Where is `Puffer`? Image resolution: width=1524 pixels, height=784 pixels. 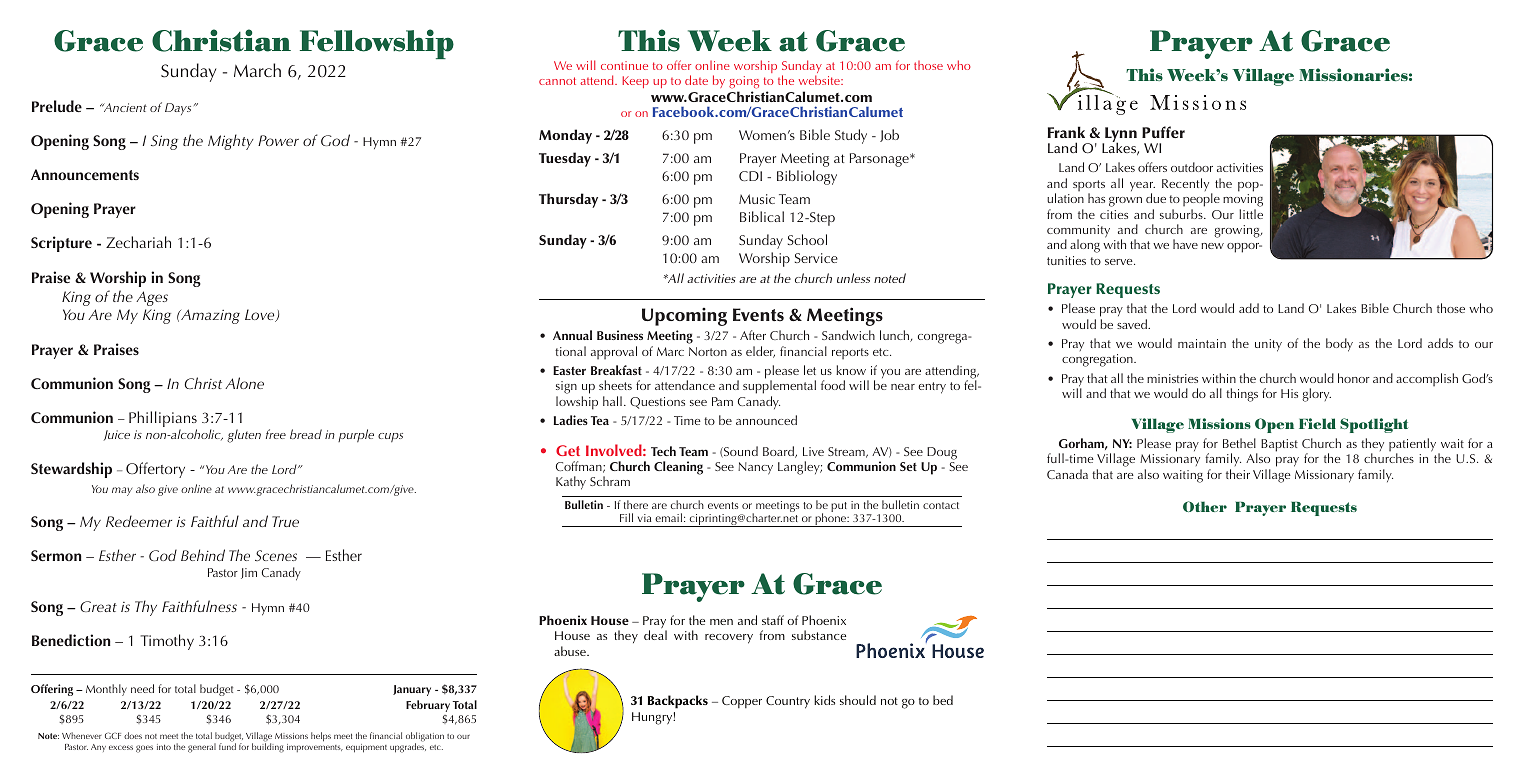 Puffer is located at coordinates (1163, 132).
